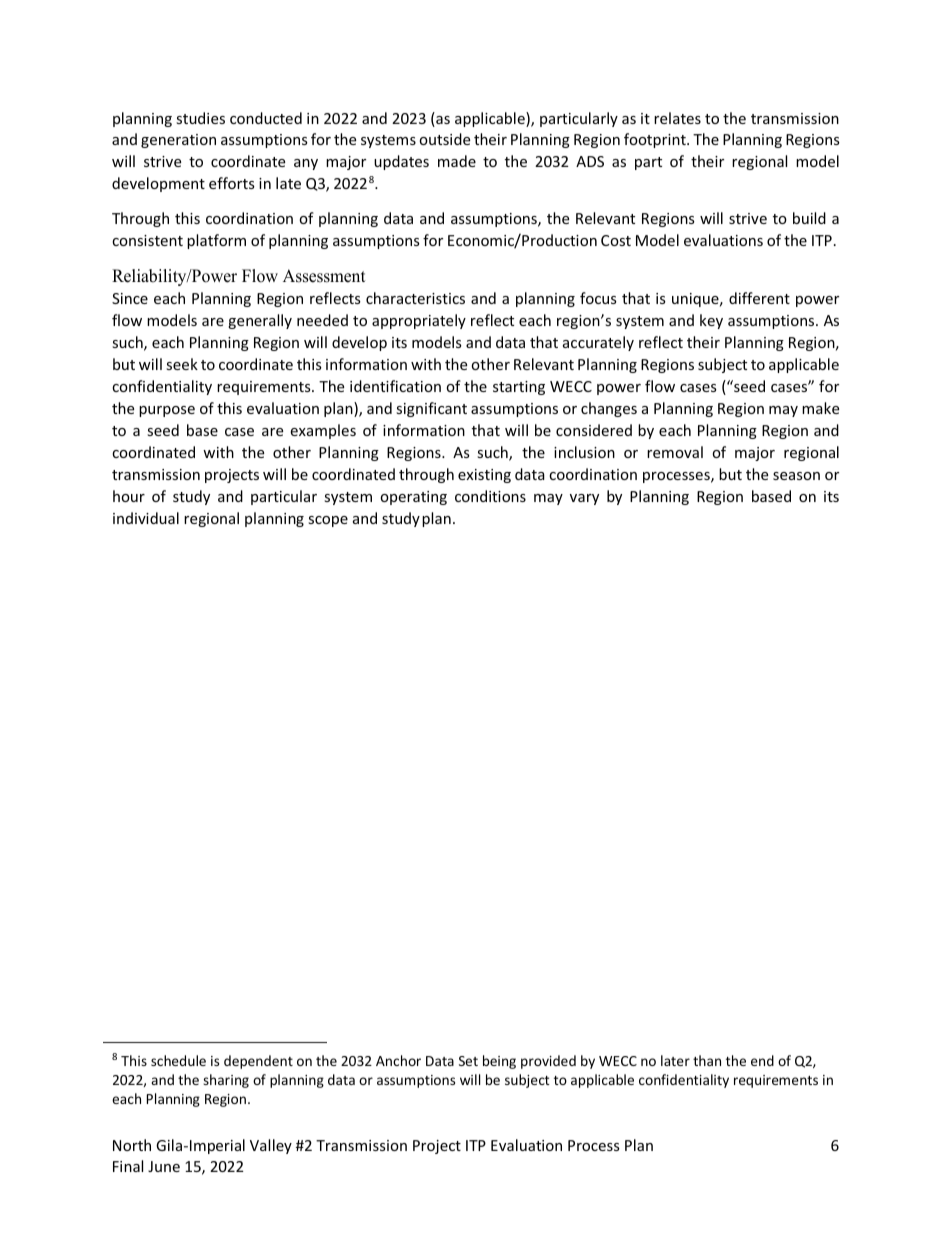  Describe the element at coordinates (457, 161) in the screenshot. I see `made` at that location.
